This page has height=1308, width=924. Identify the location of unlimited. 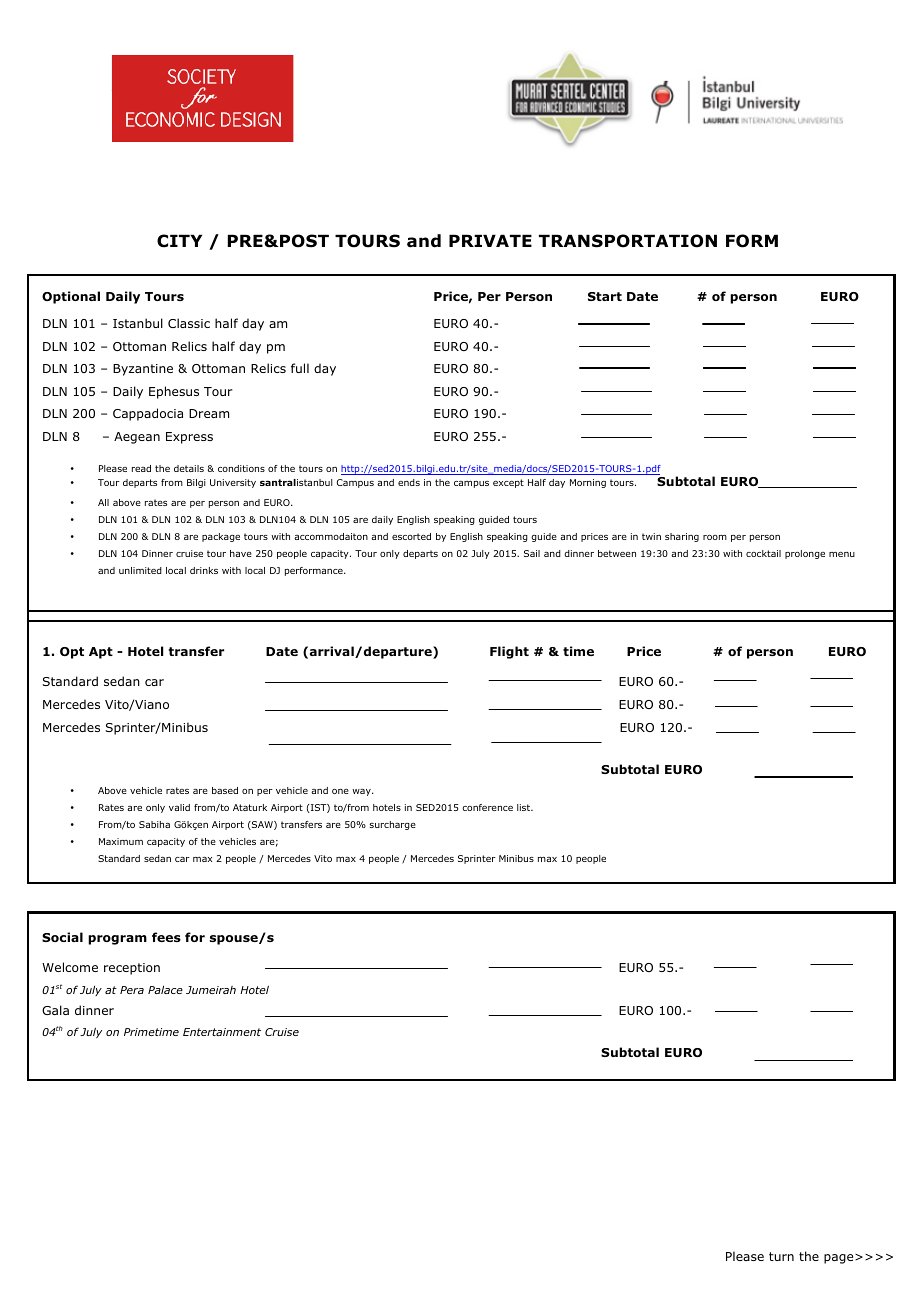
(140, 570).
